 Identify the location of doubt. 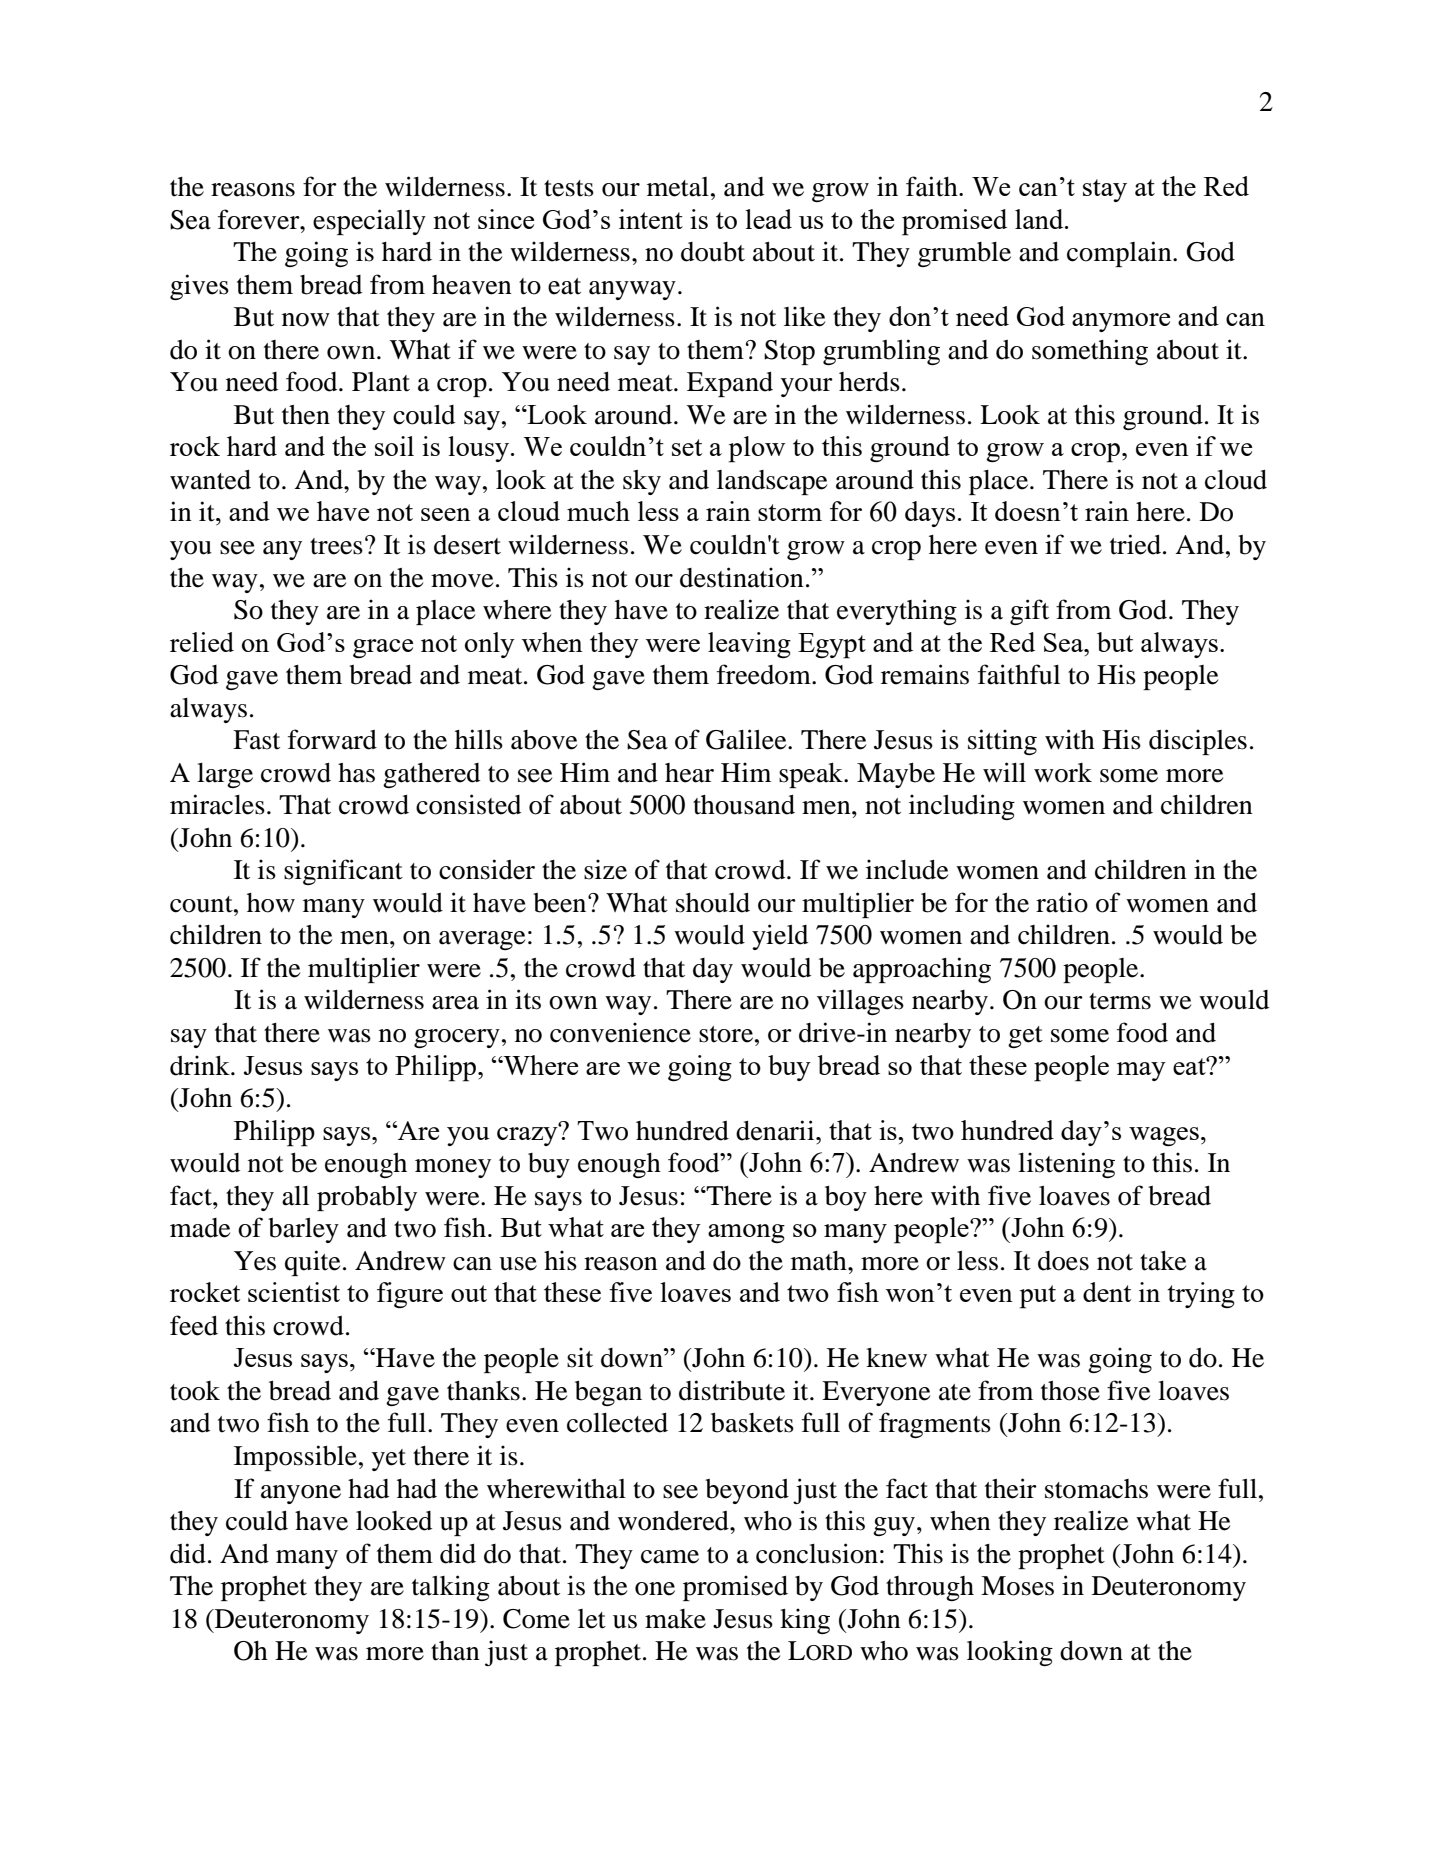
(713, 252).
